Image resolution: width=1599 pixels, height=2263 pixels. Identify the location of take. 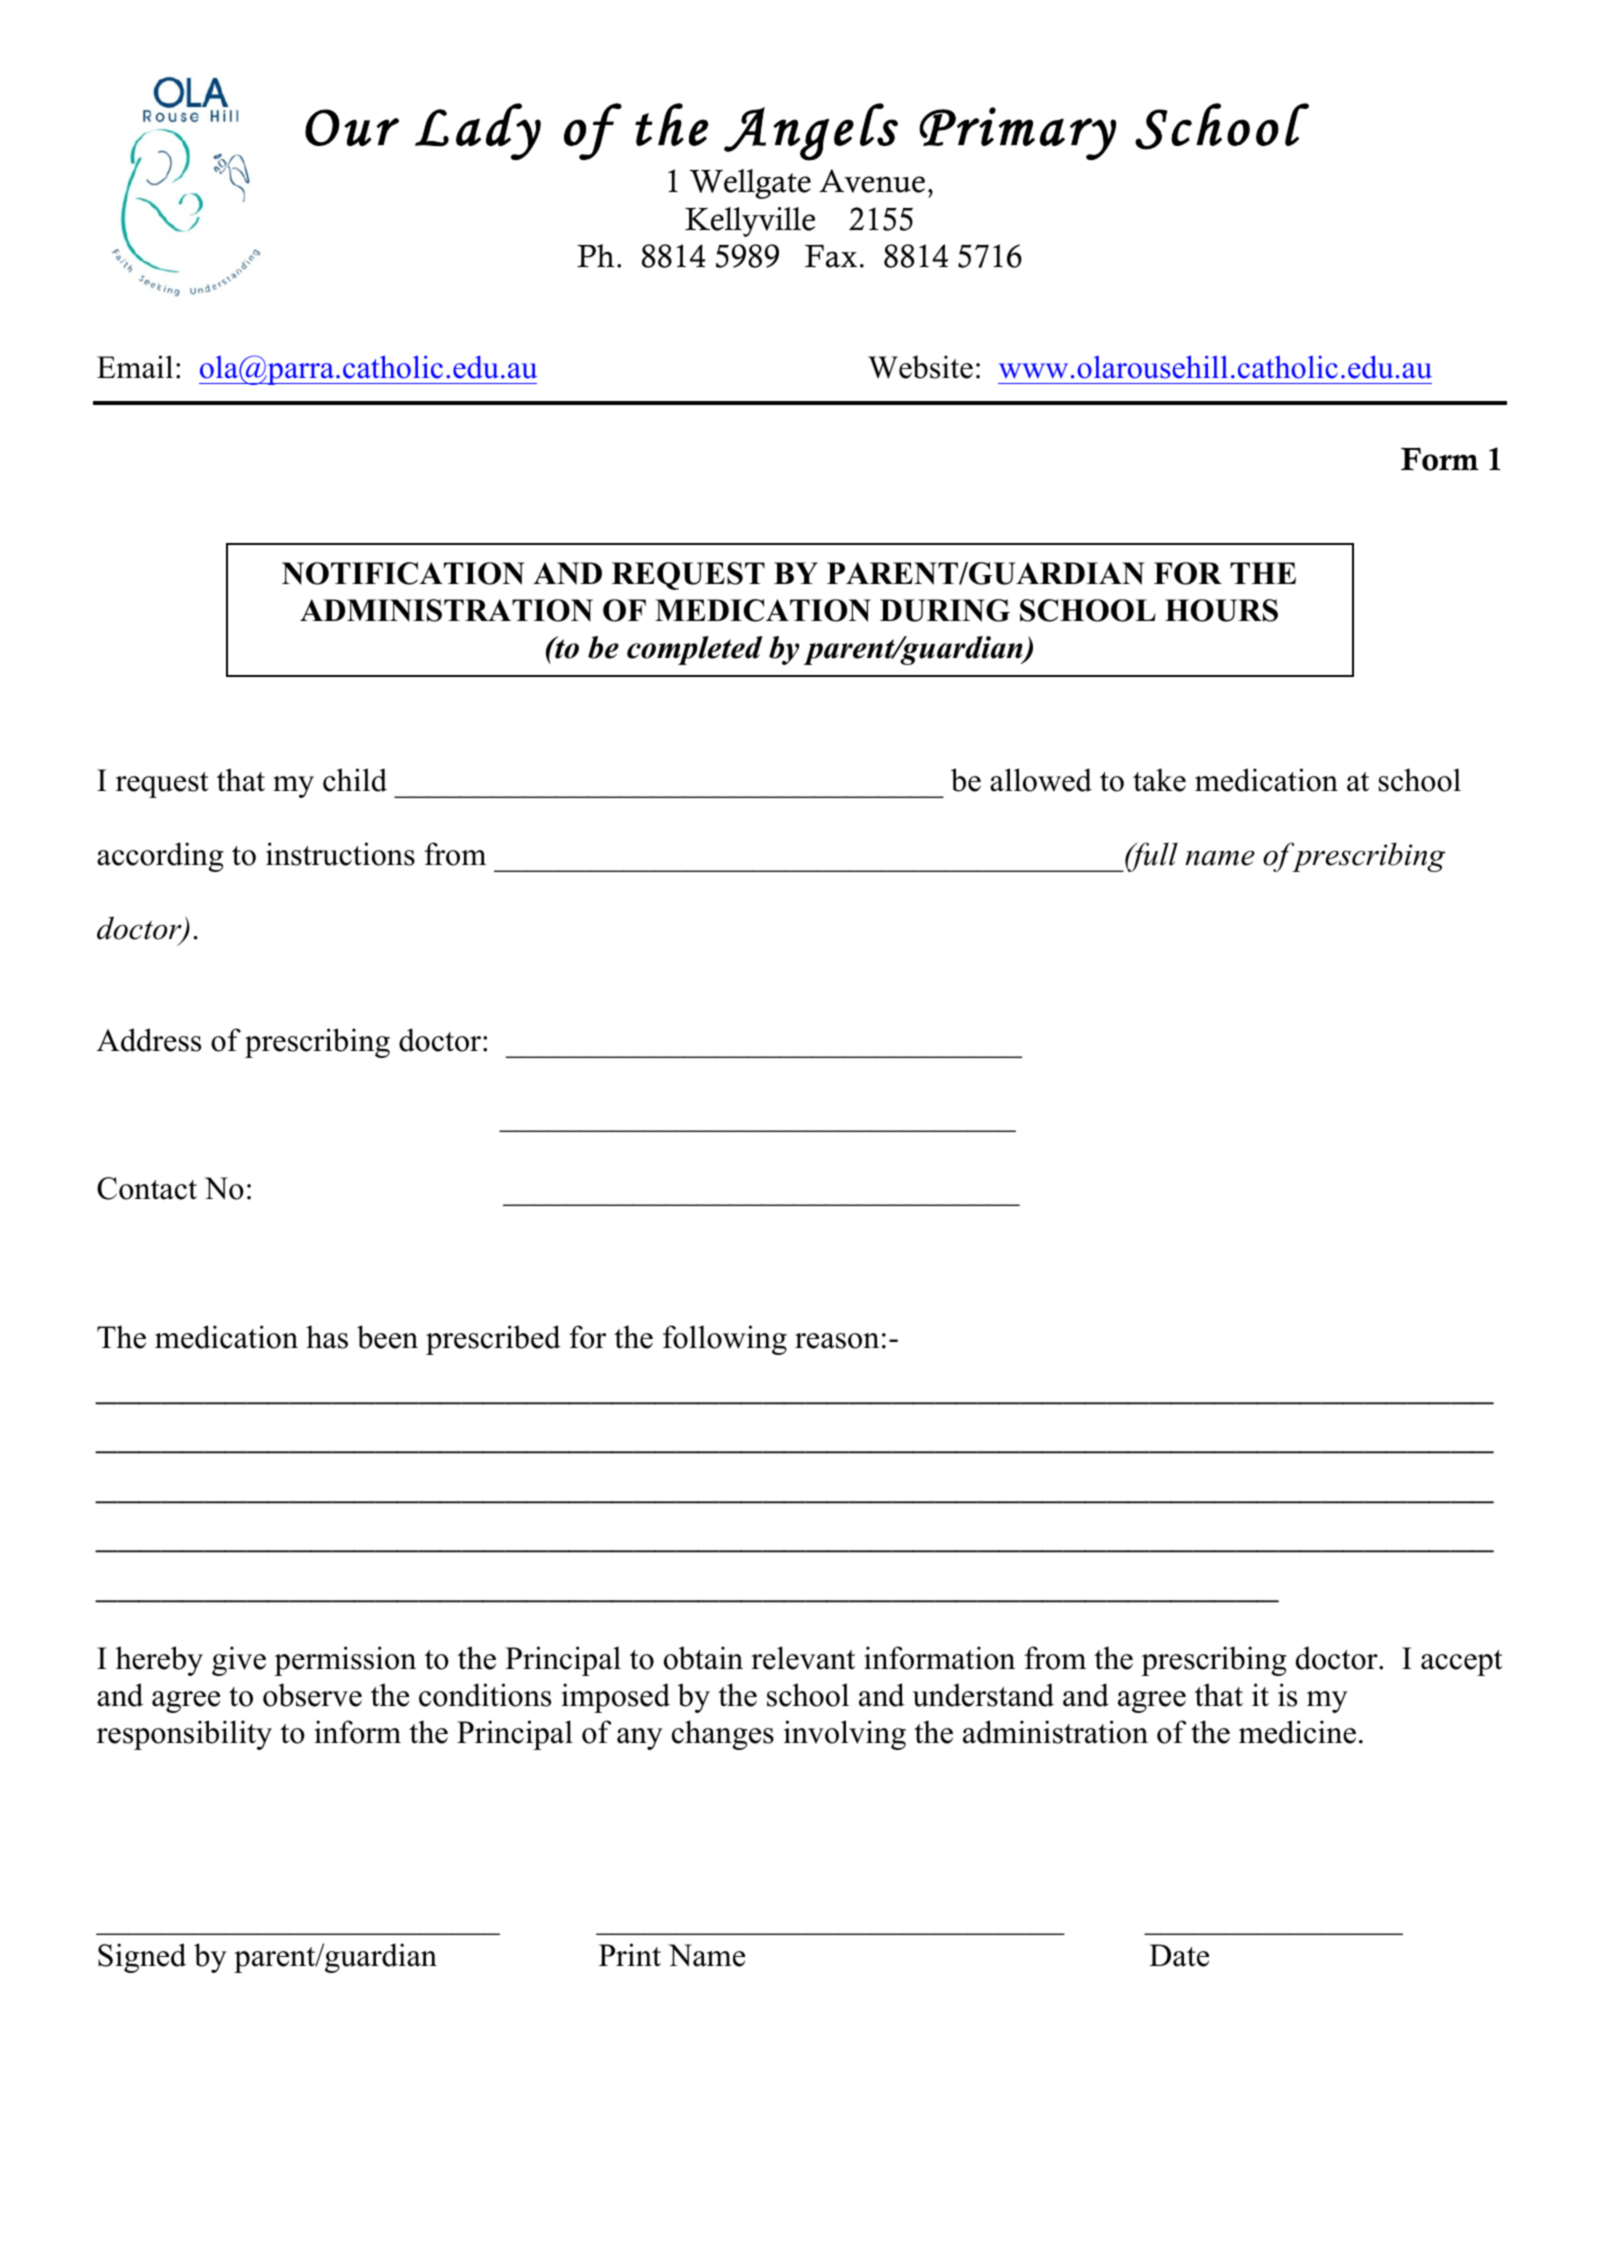
(1159, 780).
